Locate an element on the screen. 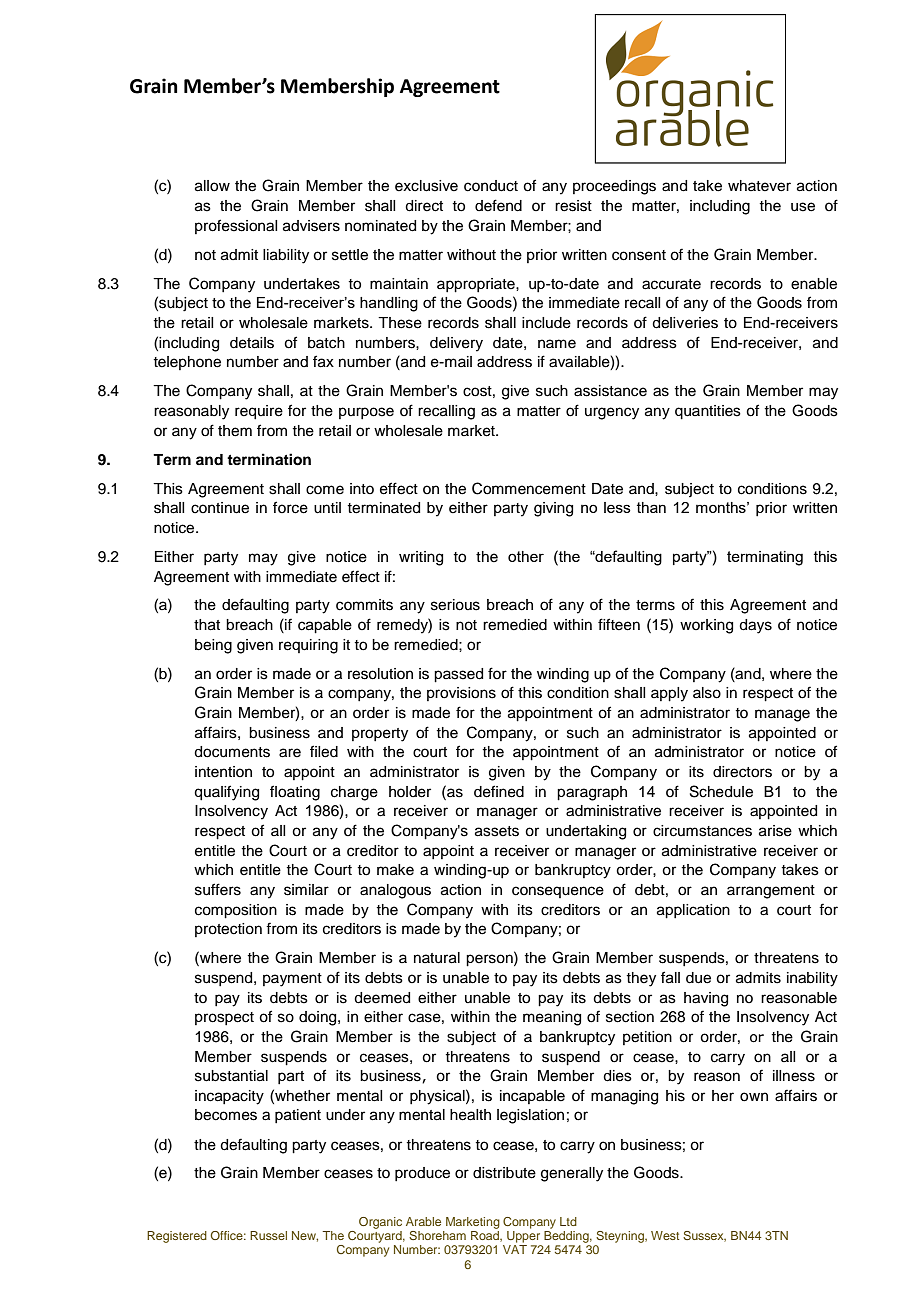  Road is located at coordinates (486, 1236).
